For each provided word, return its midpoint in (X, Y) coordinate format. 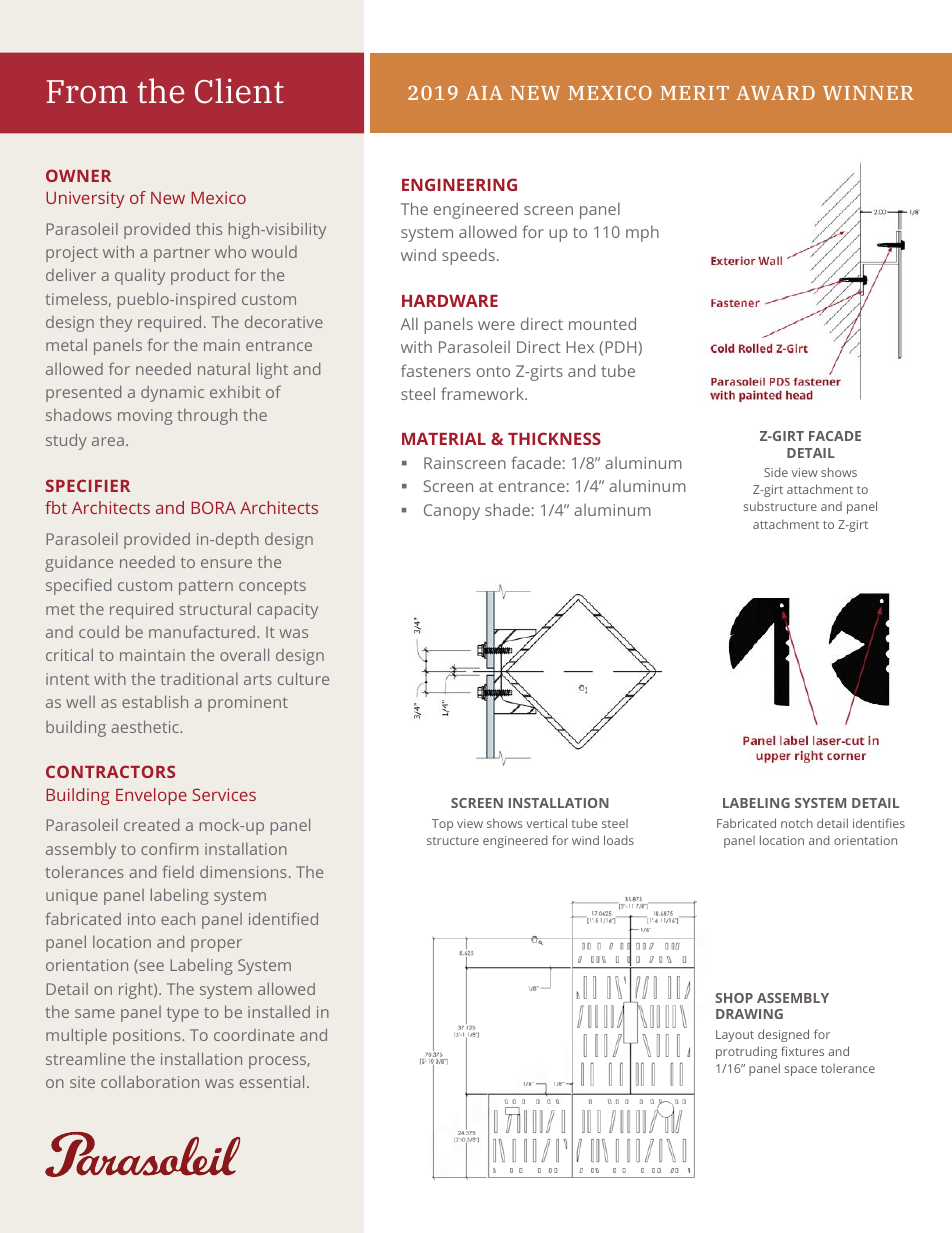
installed (279, 1012)
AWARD (775, 93)
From (87, 92)
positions (148, 1037)
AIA (484, 93)
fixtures (802, 1051)
